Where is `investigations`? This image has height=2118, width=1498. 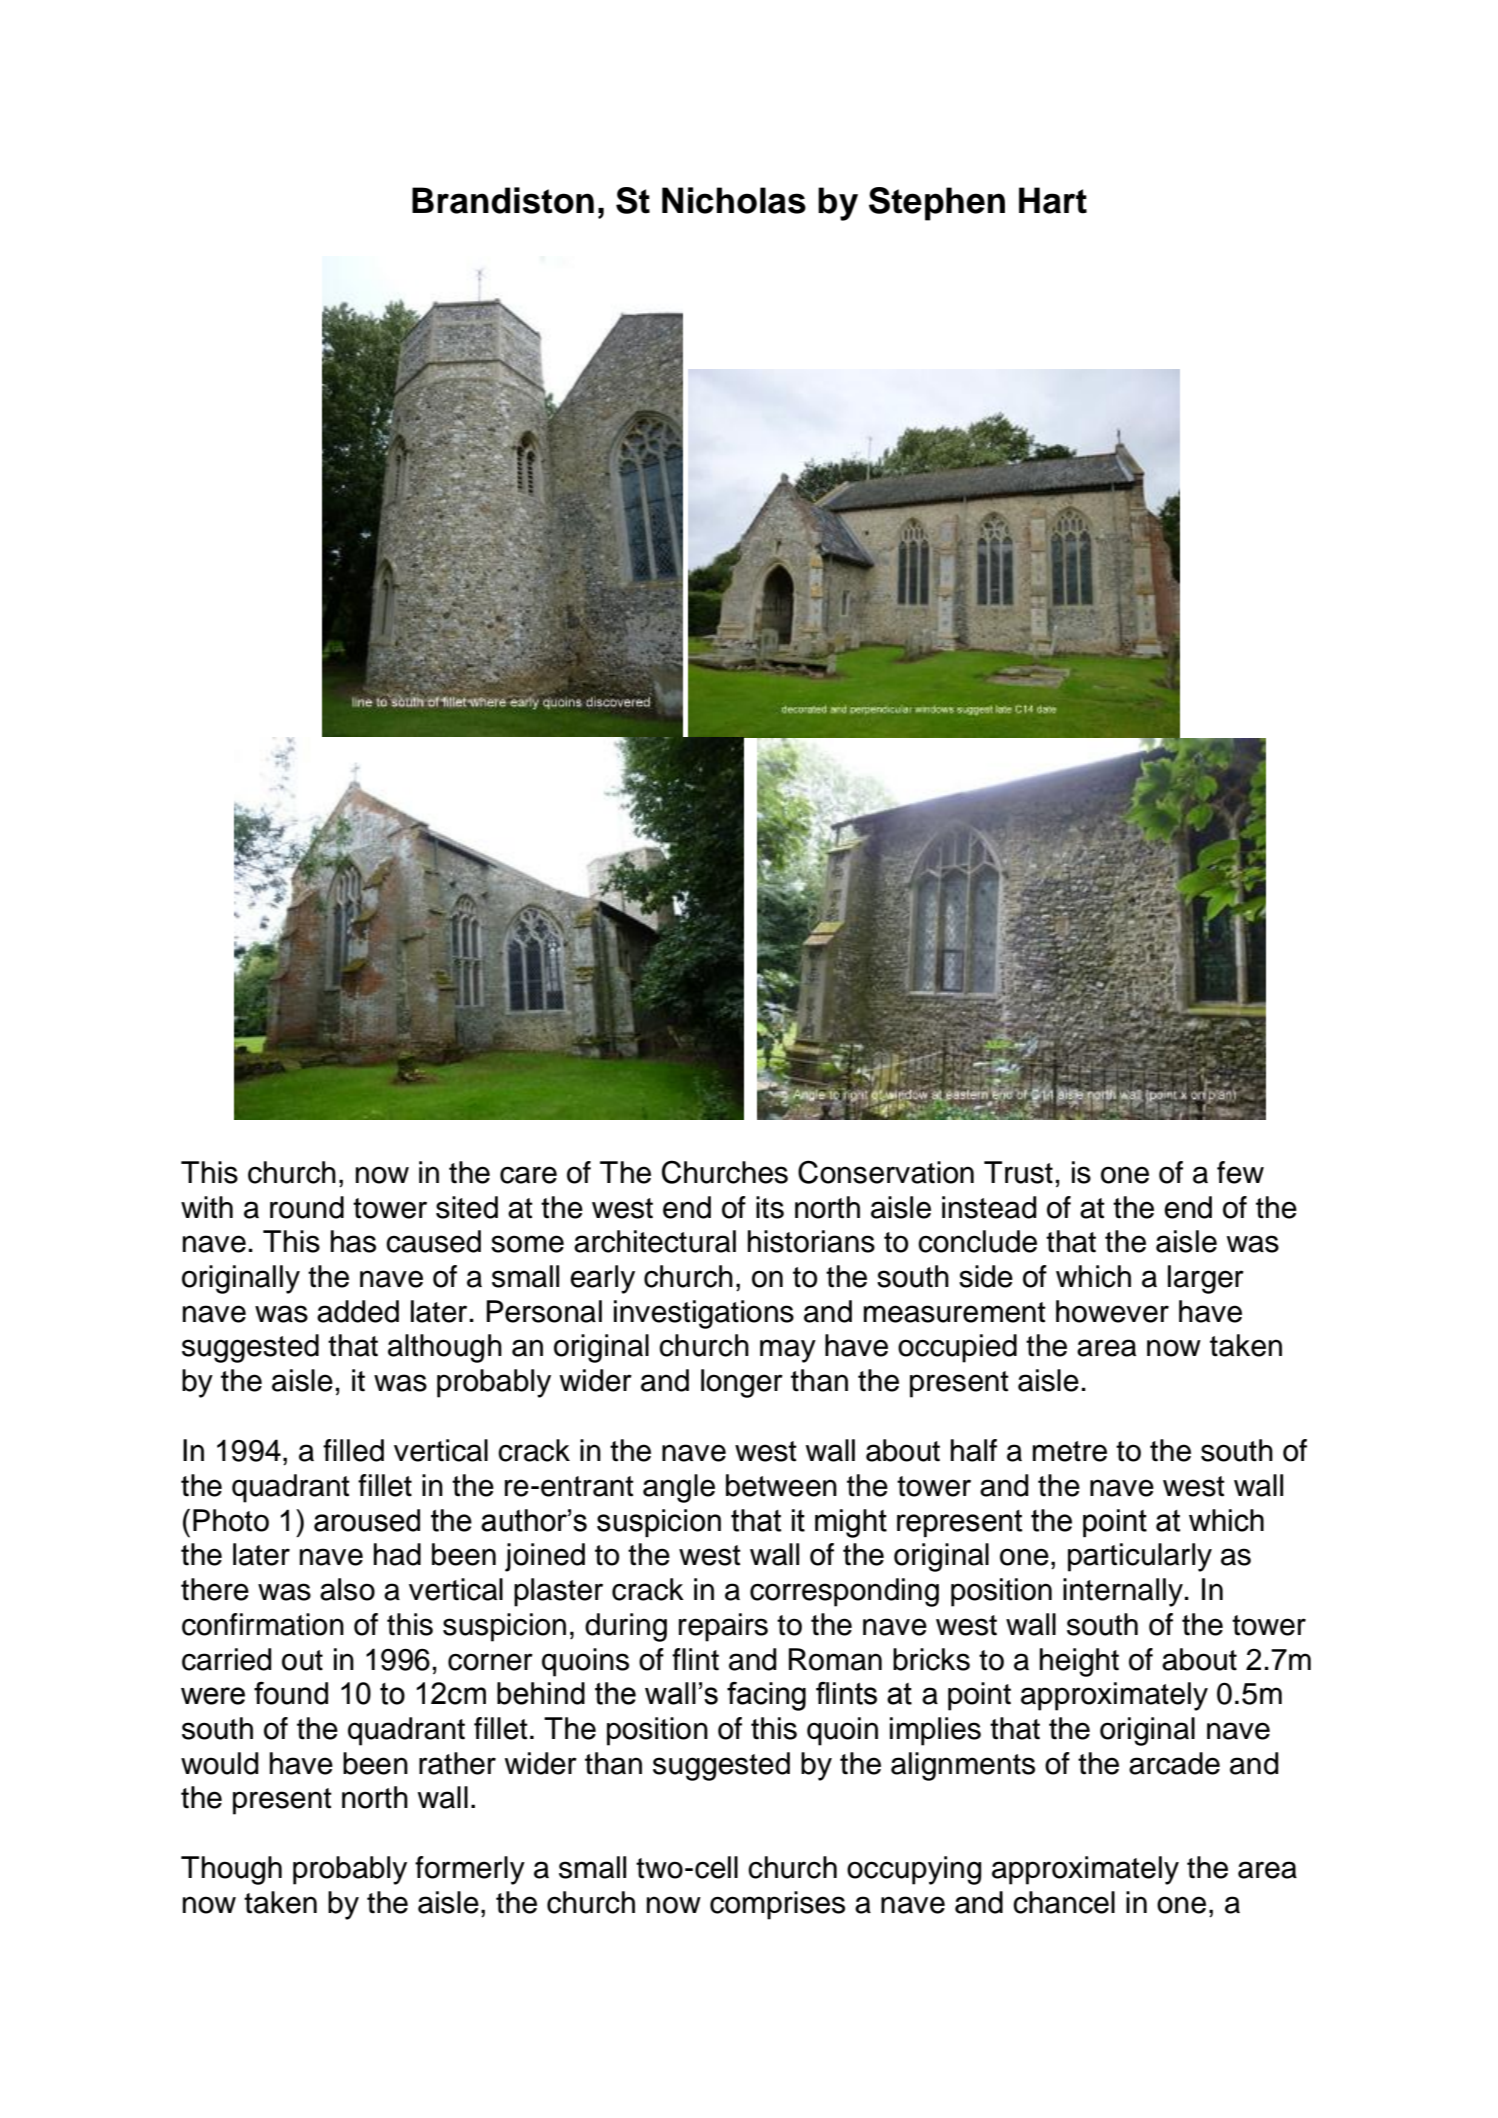 investigations is located at coordinates (704, 1314).
